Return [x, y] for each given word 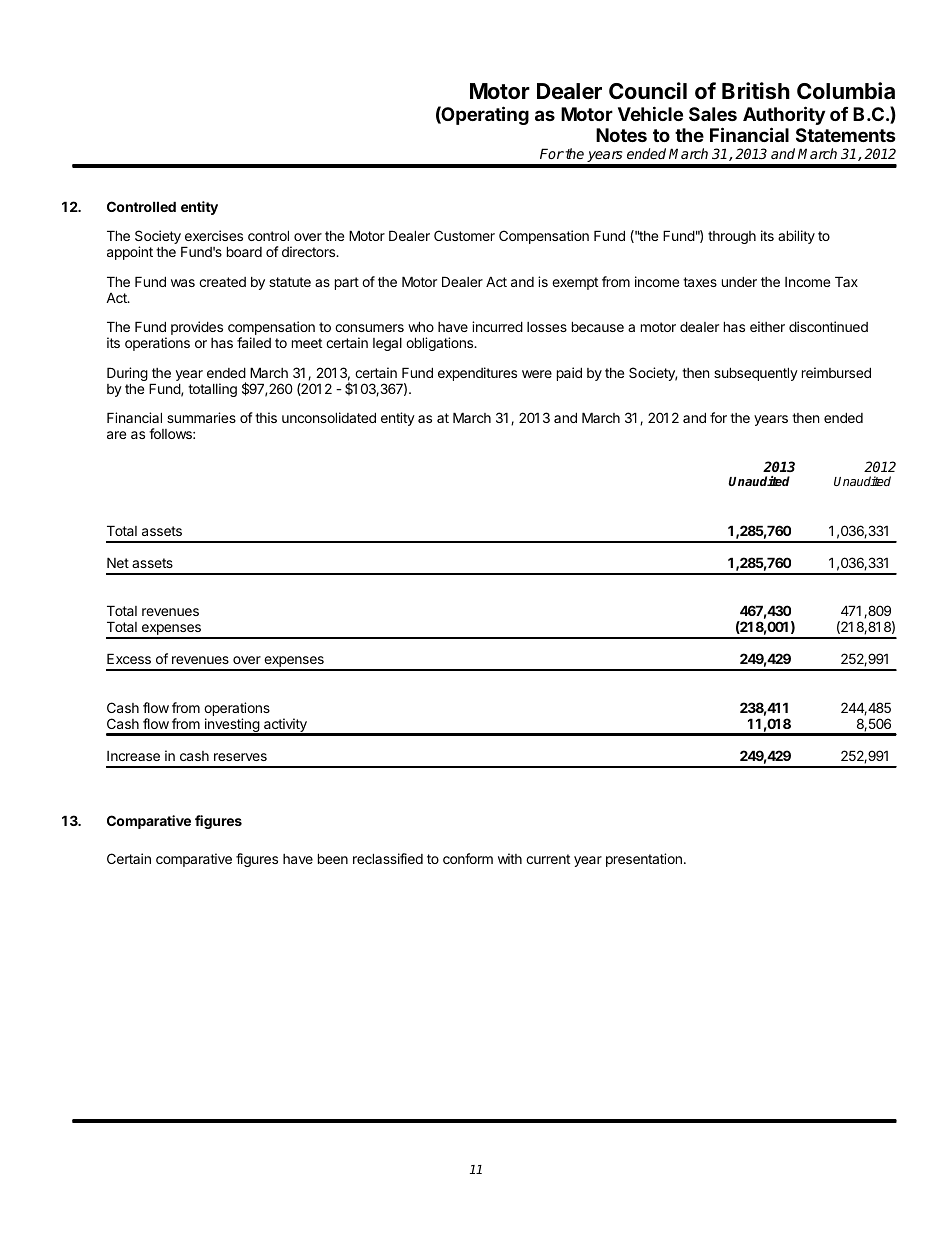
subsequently [756, 374]
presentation [644, 860]
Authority [784, 117]
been [333, 858]
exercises [214, 235]
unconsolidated [329, 417]
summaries [201, 417]
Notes [621, 135]
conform [468, 858]
